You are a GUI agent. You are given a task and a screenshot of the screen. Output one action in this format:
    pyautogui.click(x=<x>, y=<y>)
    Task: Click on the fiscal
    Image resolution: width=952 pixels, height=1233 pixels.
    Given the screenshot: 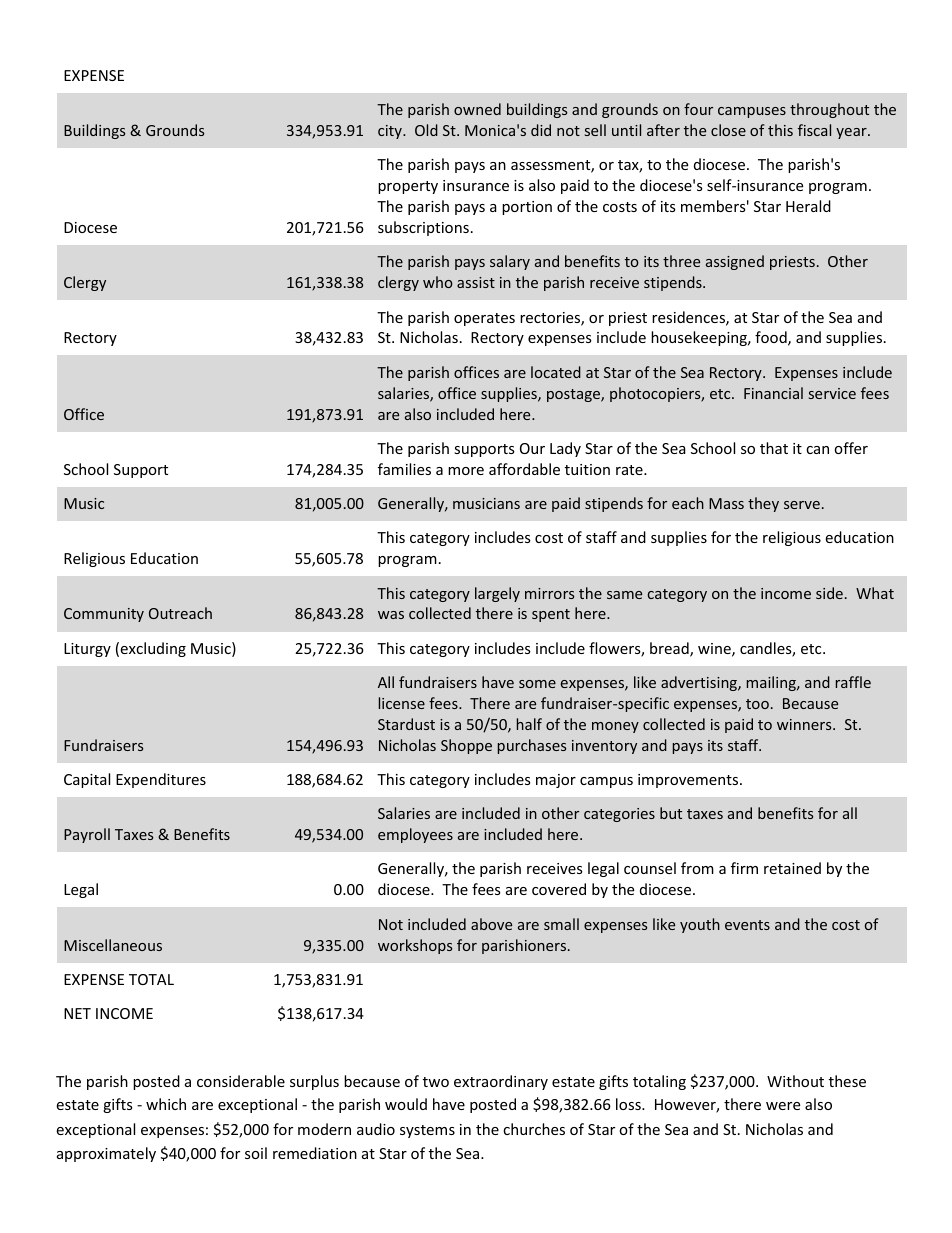 What is the action you would take?
    pyautogui.click(x=814, y=130)
